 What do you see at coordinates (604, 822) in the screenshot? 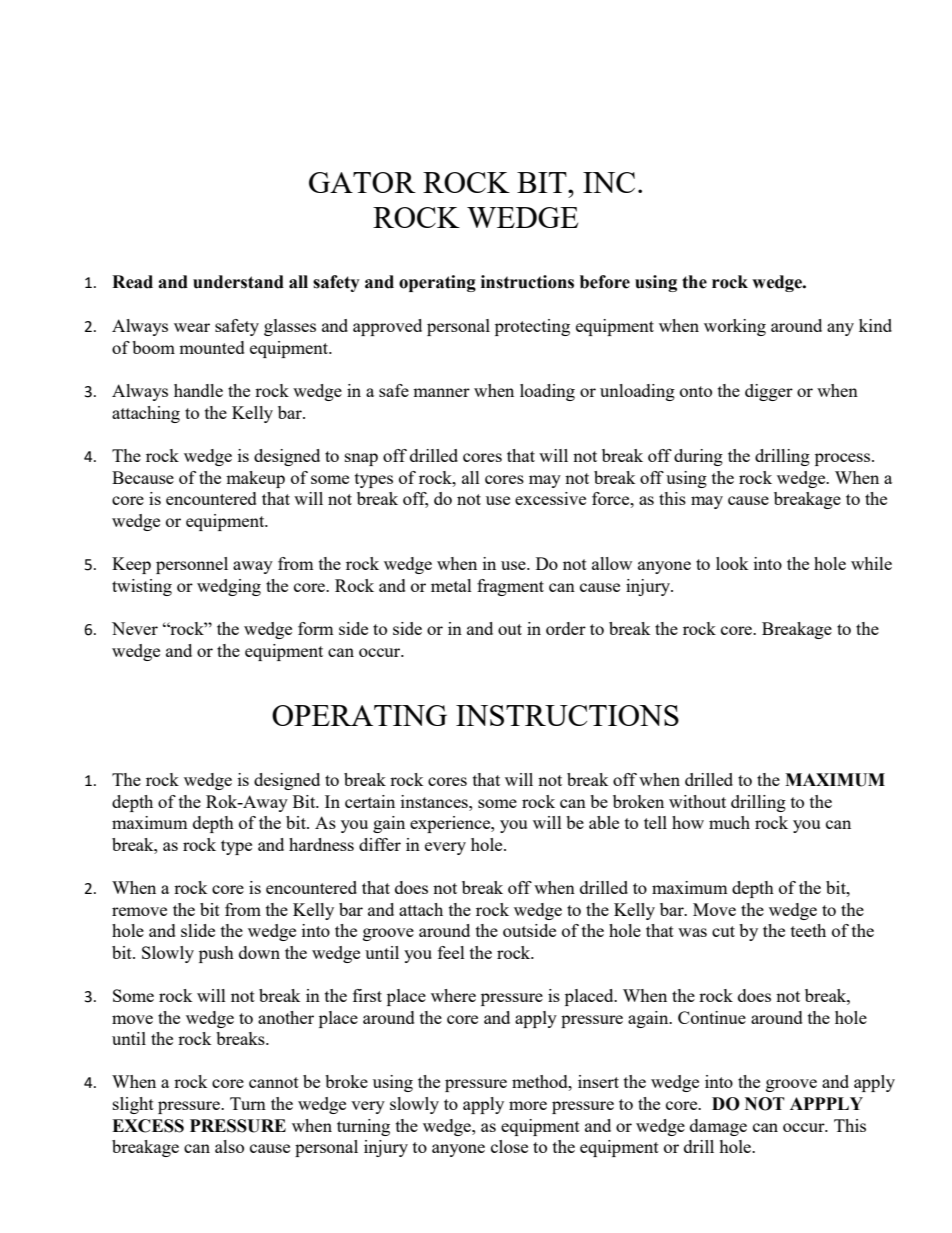
I see `able` at bounding box center [604, 822].
